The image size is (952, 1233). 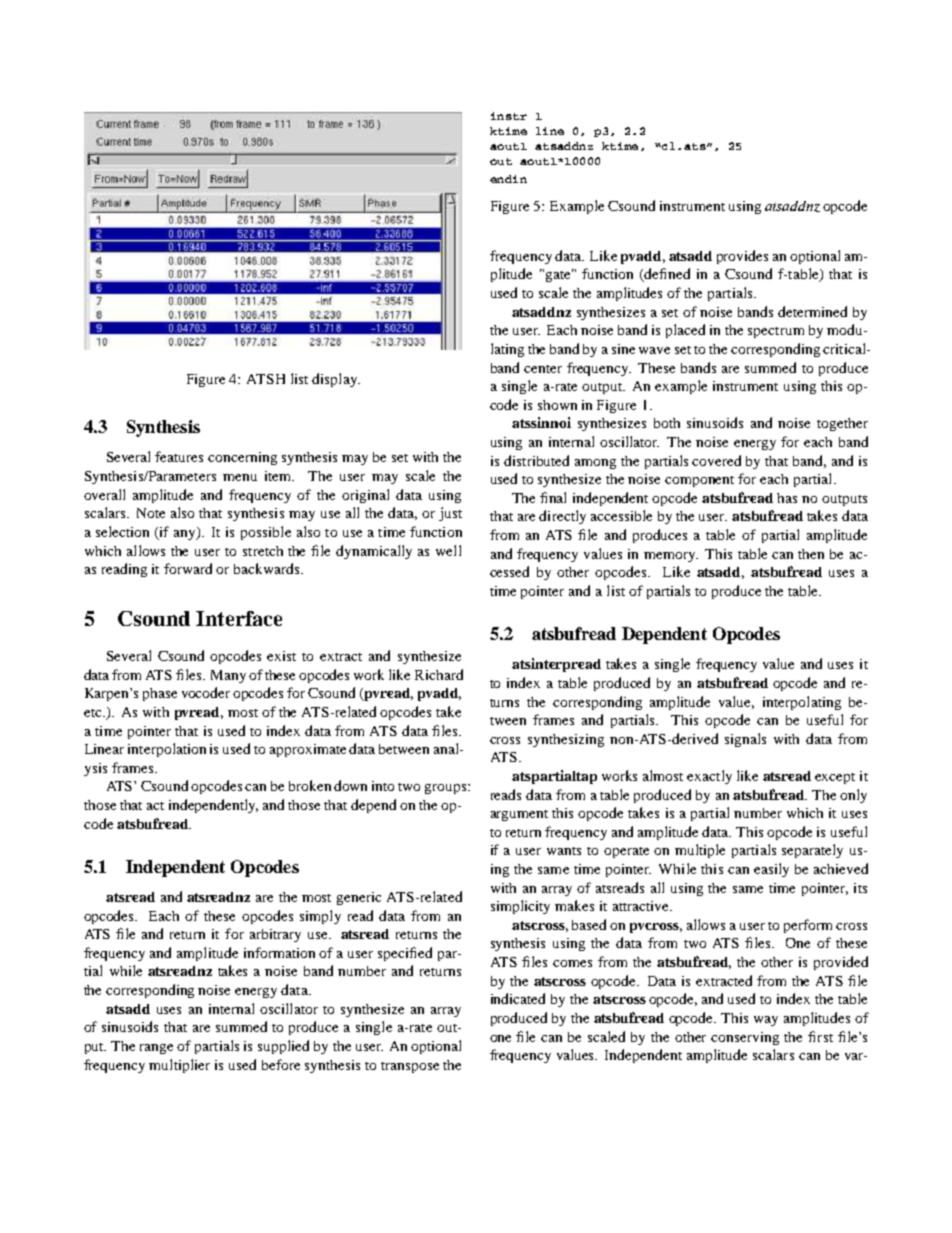 I want to click on conserving, so click(x=745, y=1038).
